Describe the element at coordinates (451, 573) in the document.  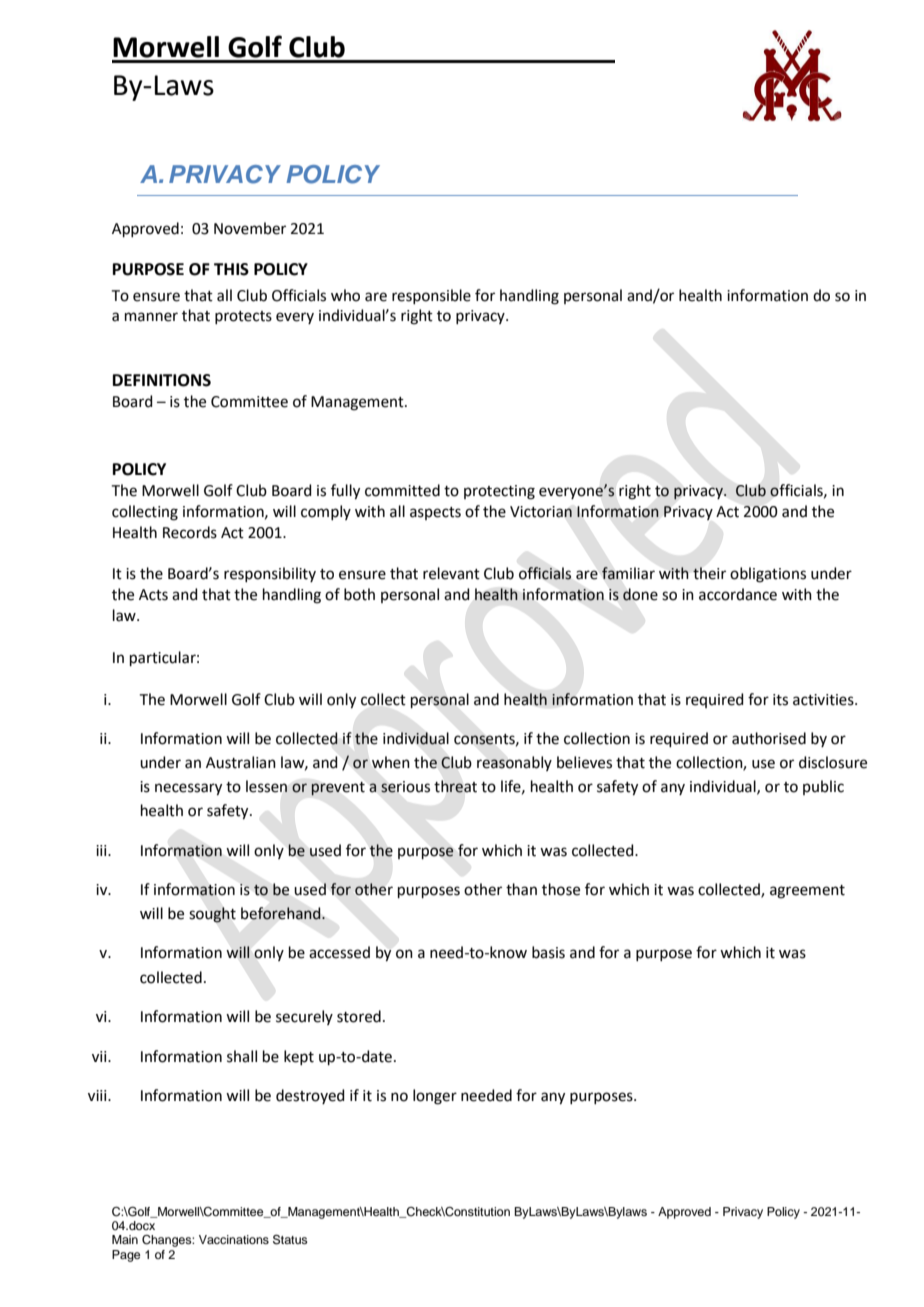
I see `relevant` at that location.
